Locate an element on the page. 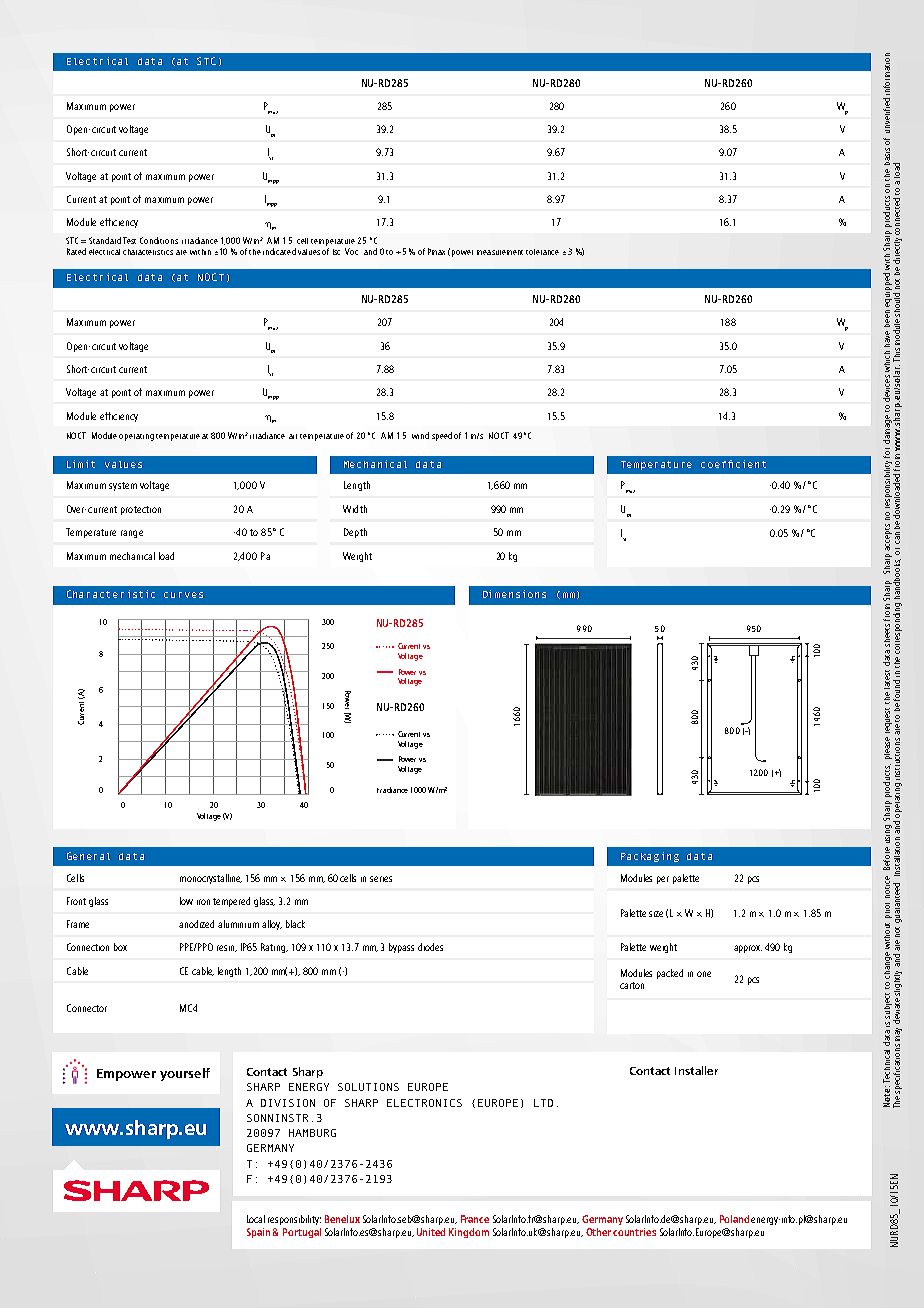 This page has height=1308, width=924. series is located at coordinates (381, 879).
